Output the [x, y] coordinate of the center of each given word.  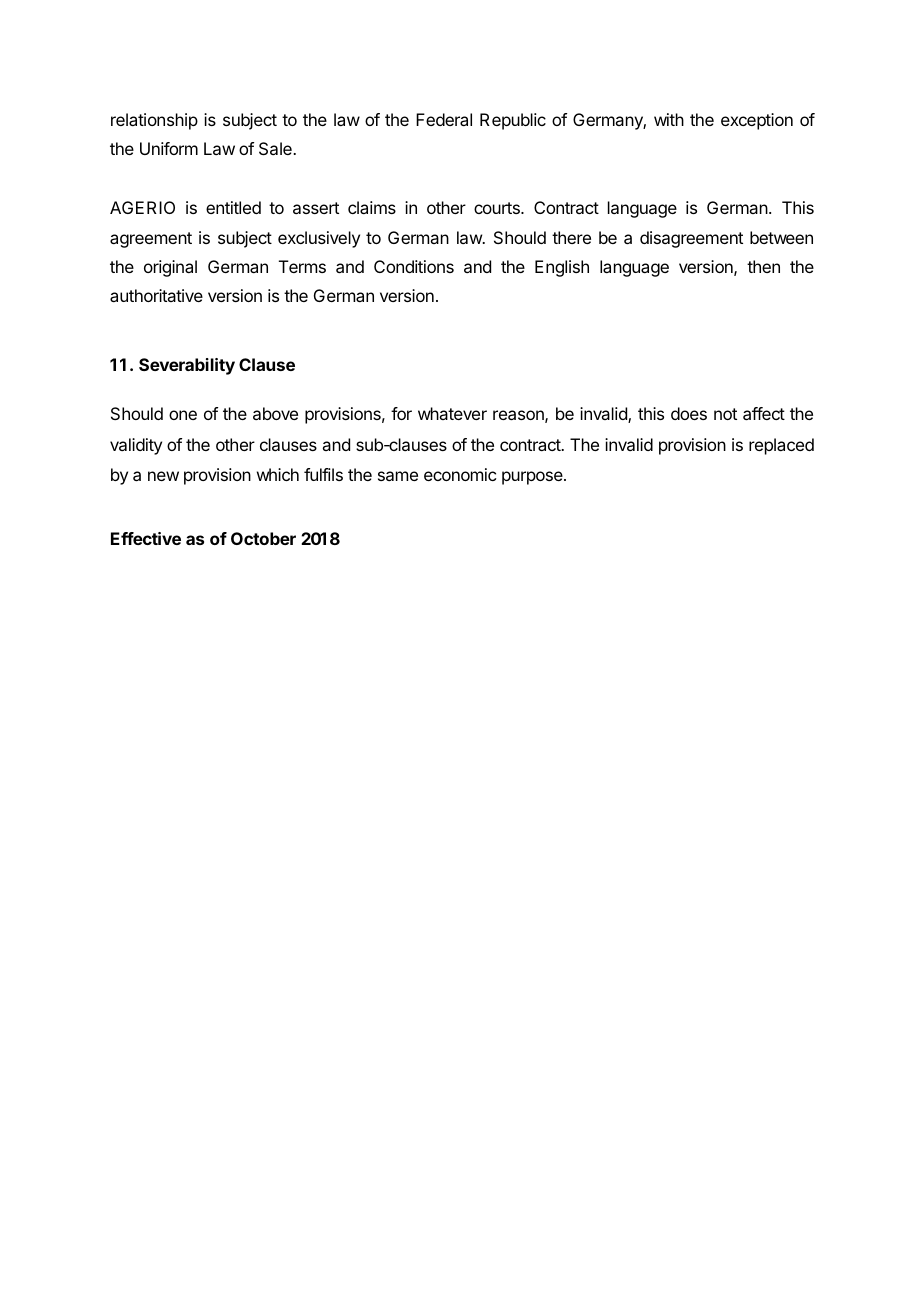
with [669, 119]
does [689, 413]
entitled [233, 207]
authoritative [156, 295]
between [781, 237]
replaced [781, 446]
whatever [452, 413]
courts [498, 208]
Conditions [414, 266]
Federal [444, 119]
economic [460, 474]
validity [136, 446]
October [263, 538]
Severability [187, 366]
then [763, 266]
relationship [154, 121]
